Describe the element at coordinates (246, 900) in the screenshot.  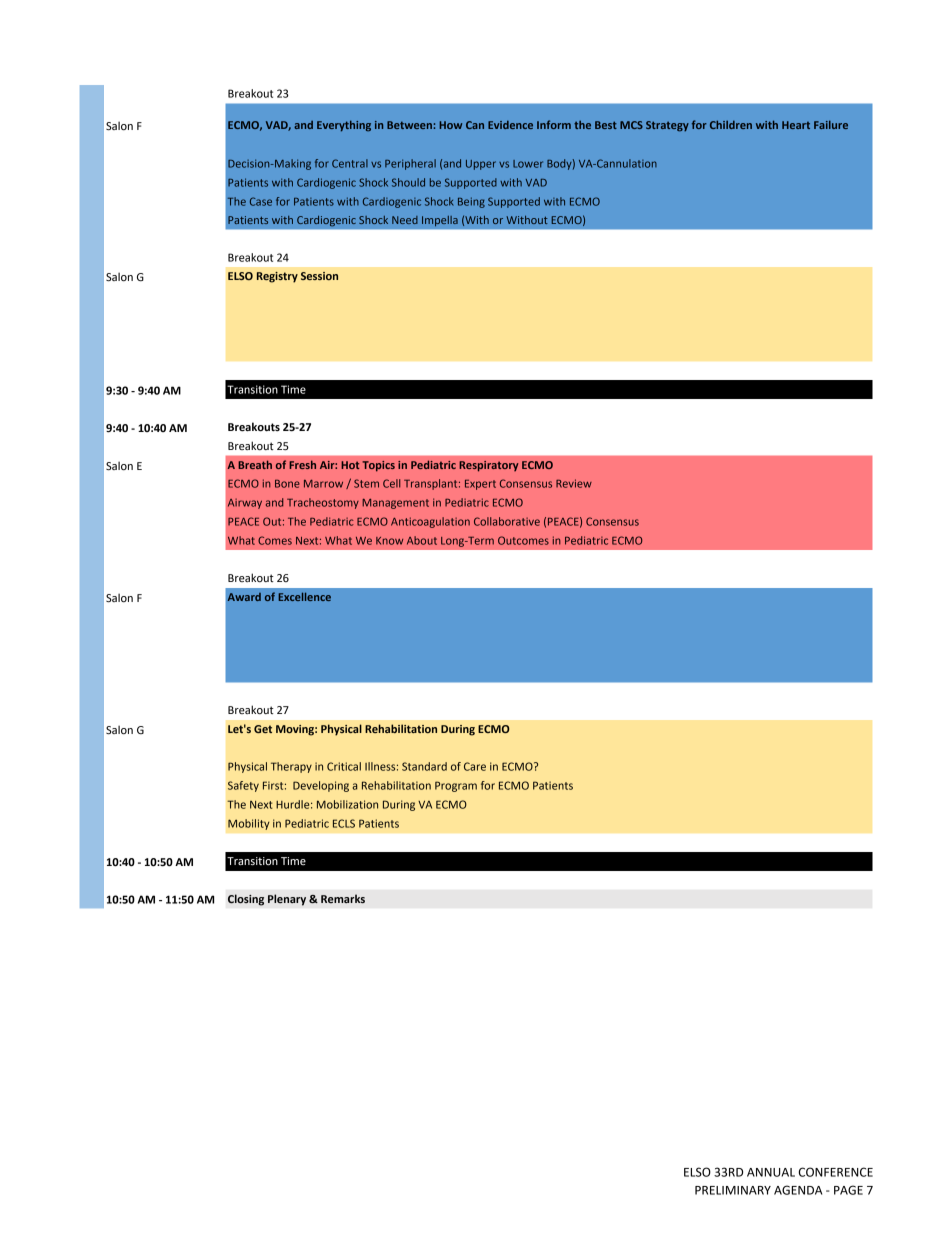
I see `Closing` at that location.
